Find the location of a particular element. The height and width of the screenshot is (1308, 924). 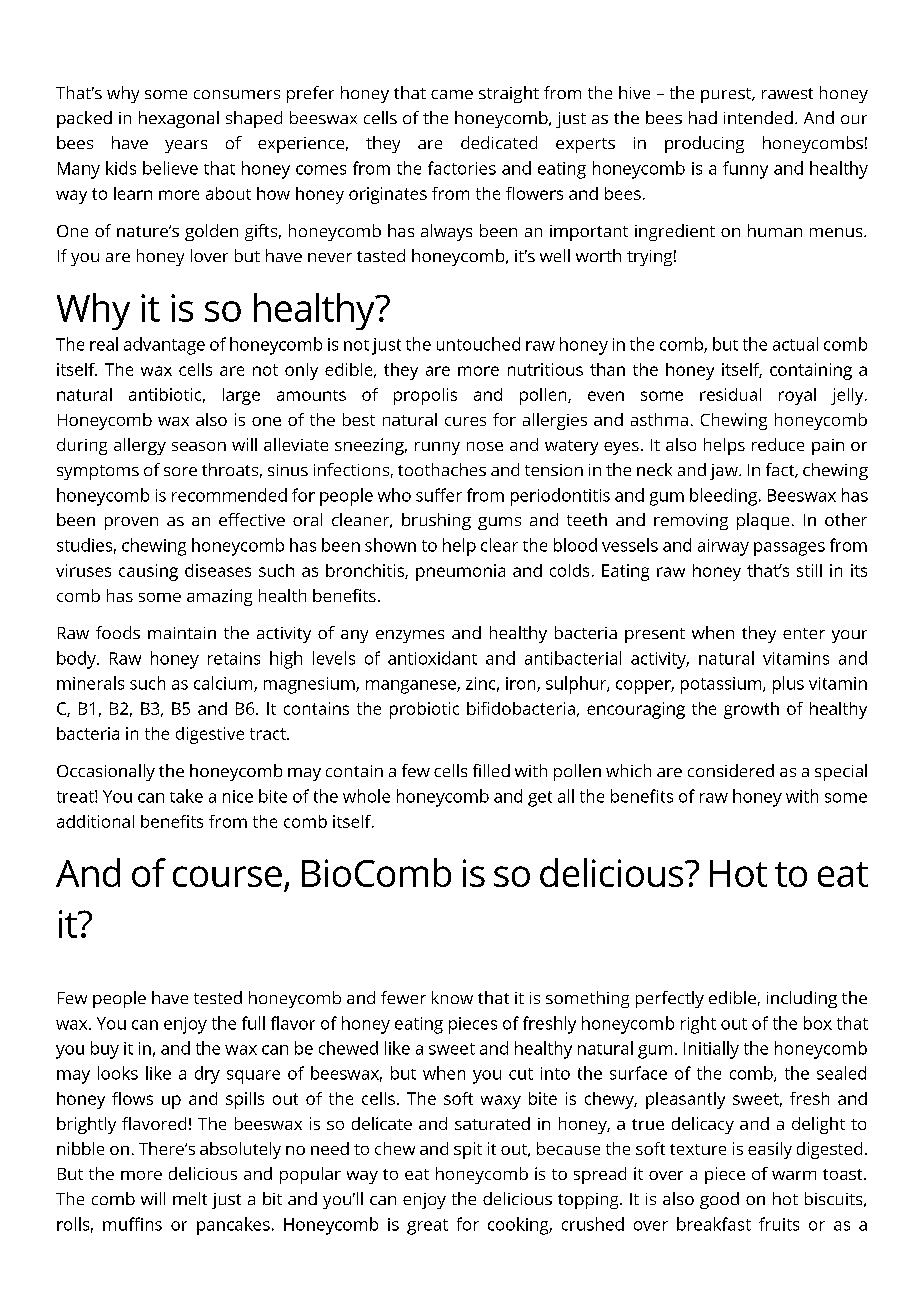

get is located at coordinates (540, 799).
